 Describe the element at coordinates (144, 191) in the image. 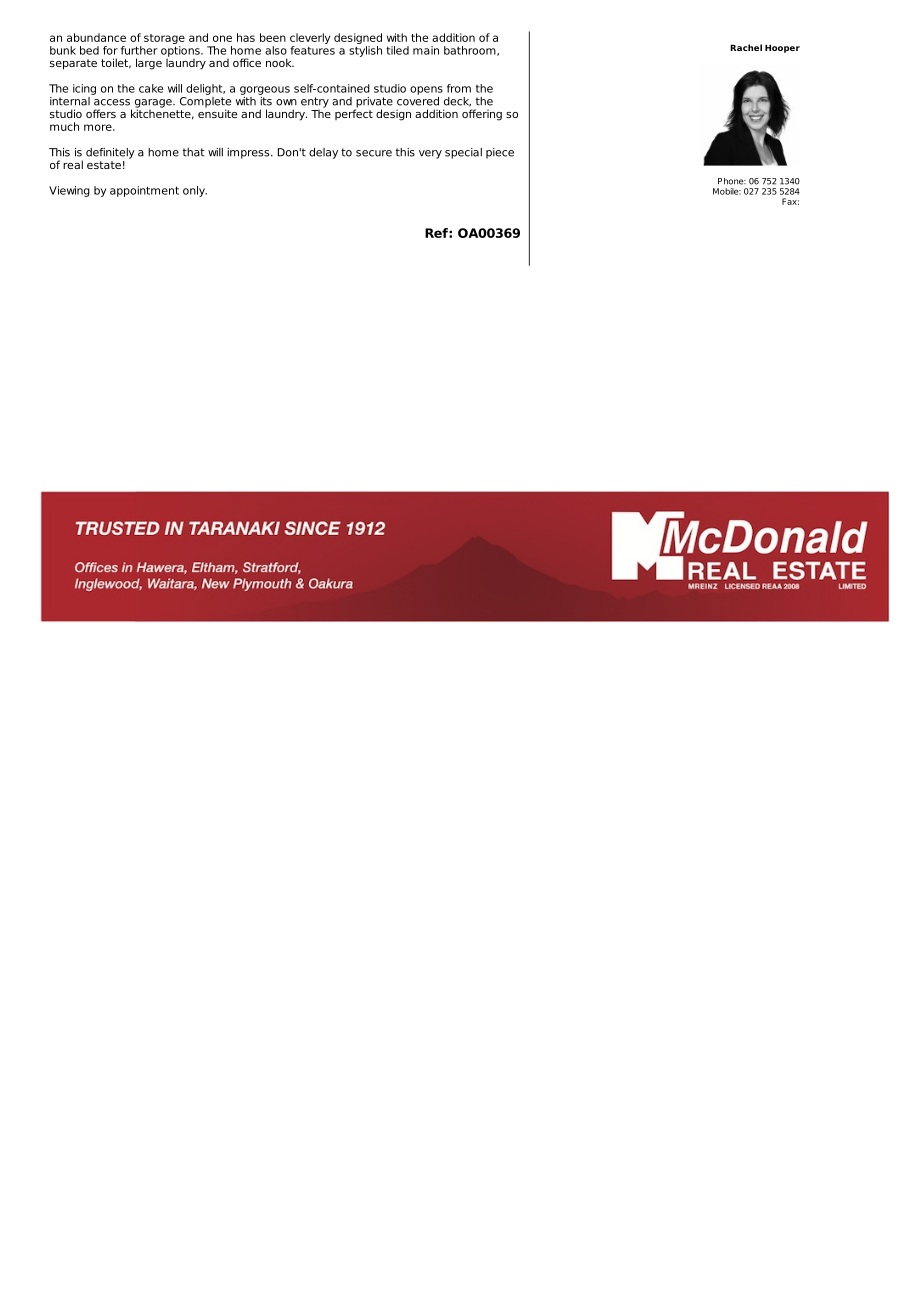

I see `appointment` at that location.
